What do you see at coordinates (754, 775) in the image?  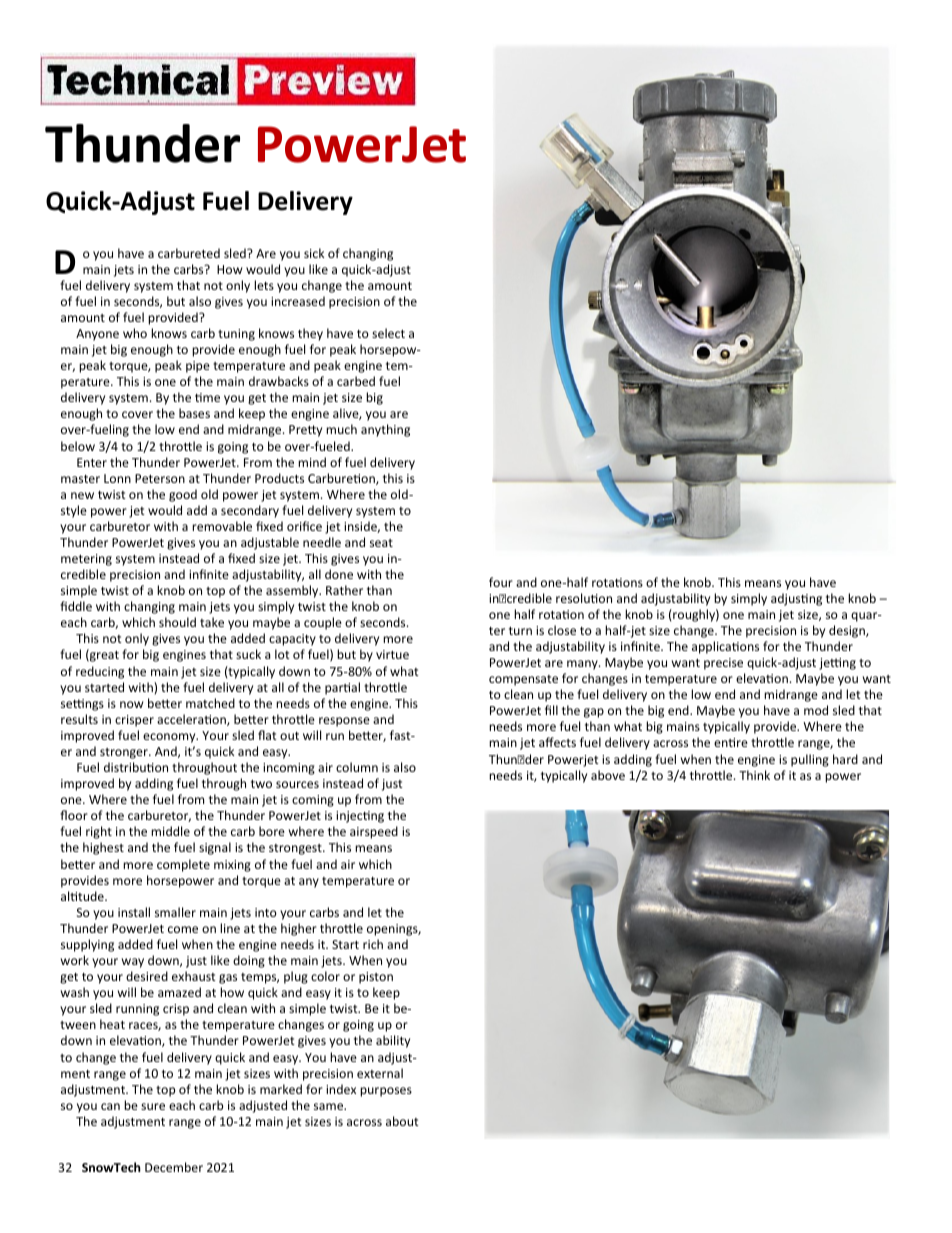 I see `Think` at bounding box center [754, 775].
